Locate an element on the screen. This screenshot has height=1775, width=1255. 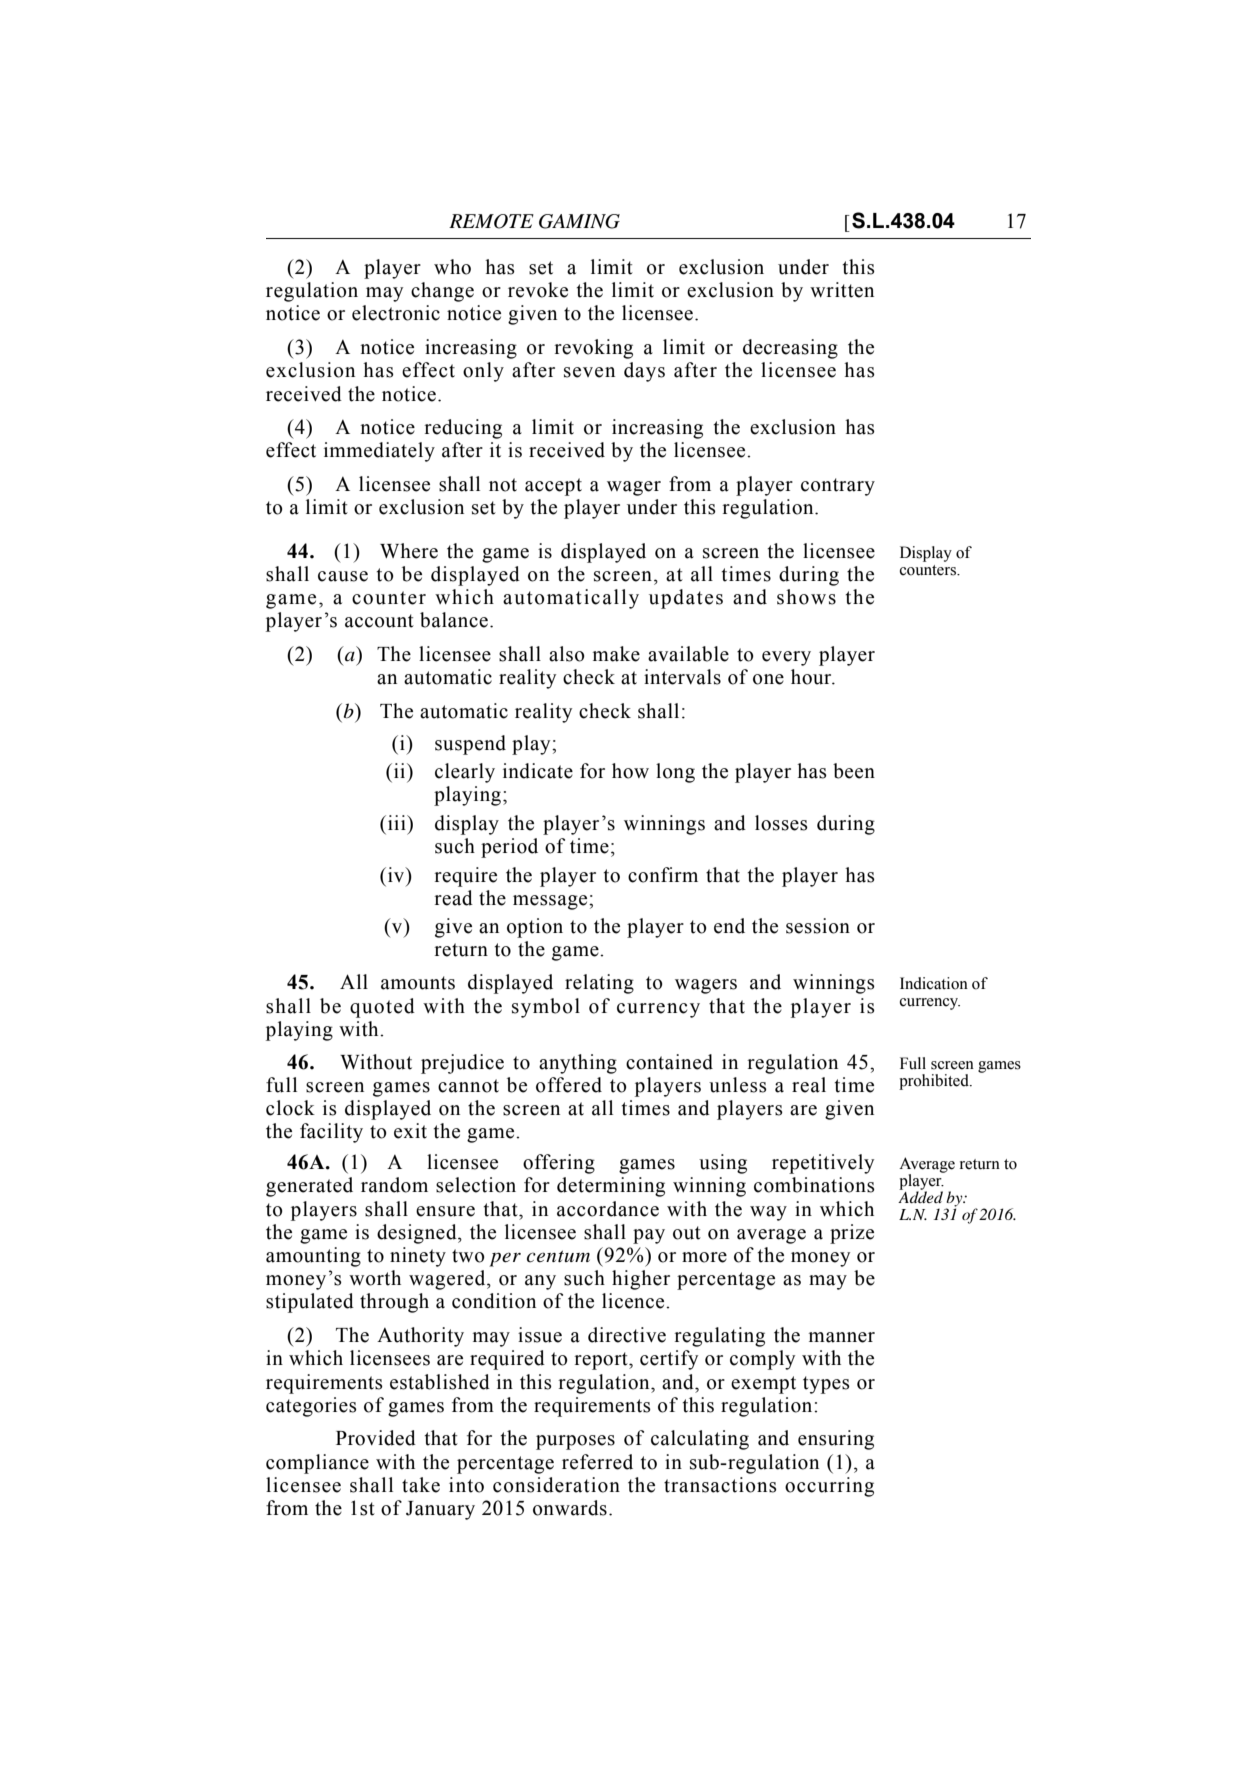
GAMING is located at coordinates (579, 221).
